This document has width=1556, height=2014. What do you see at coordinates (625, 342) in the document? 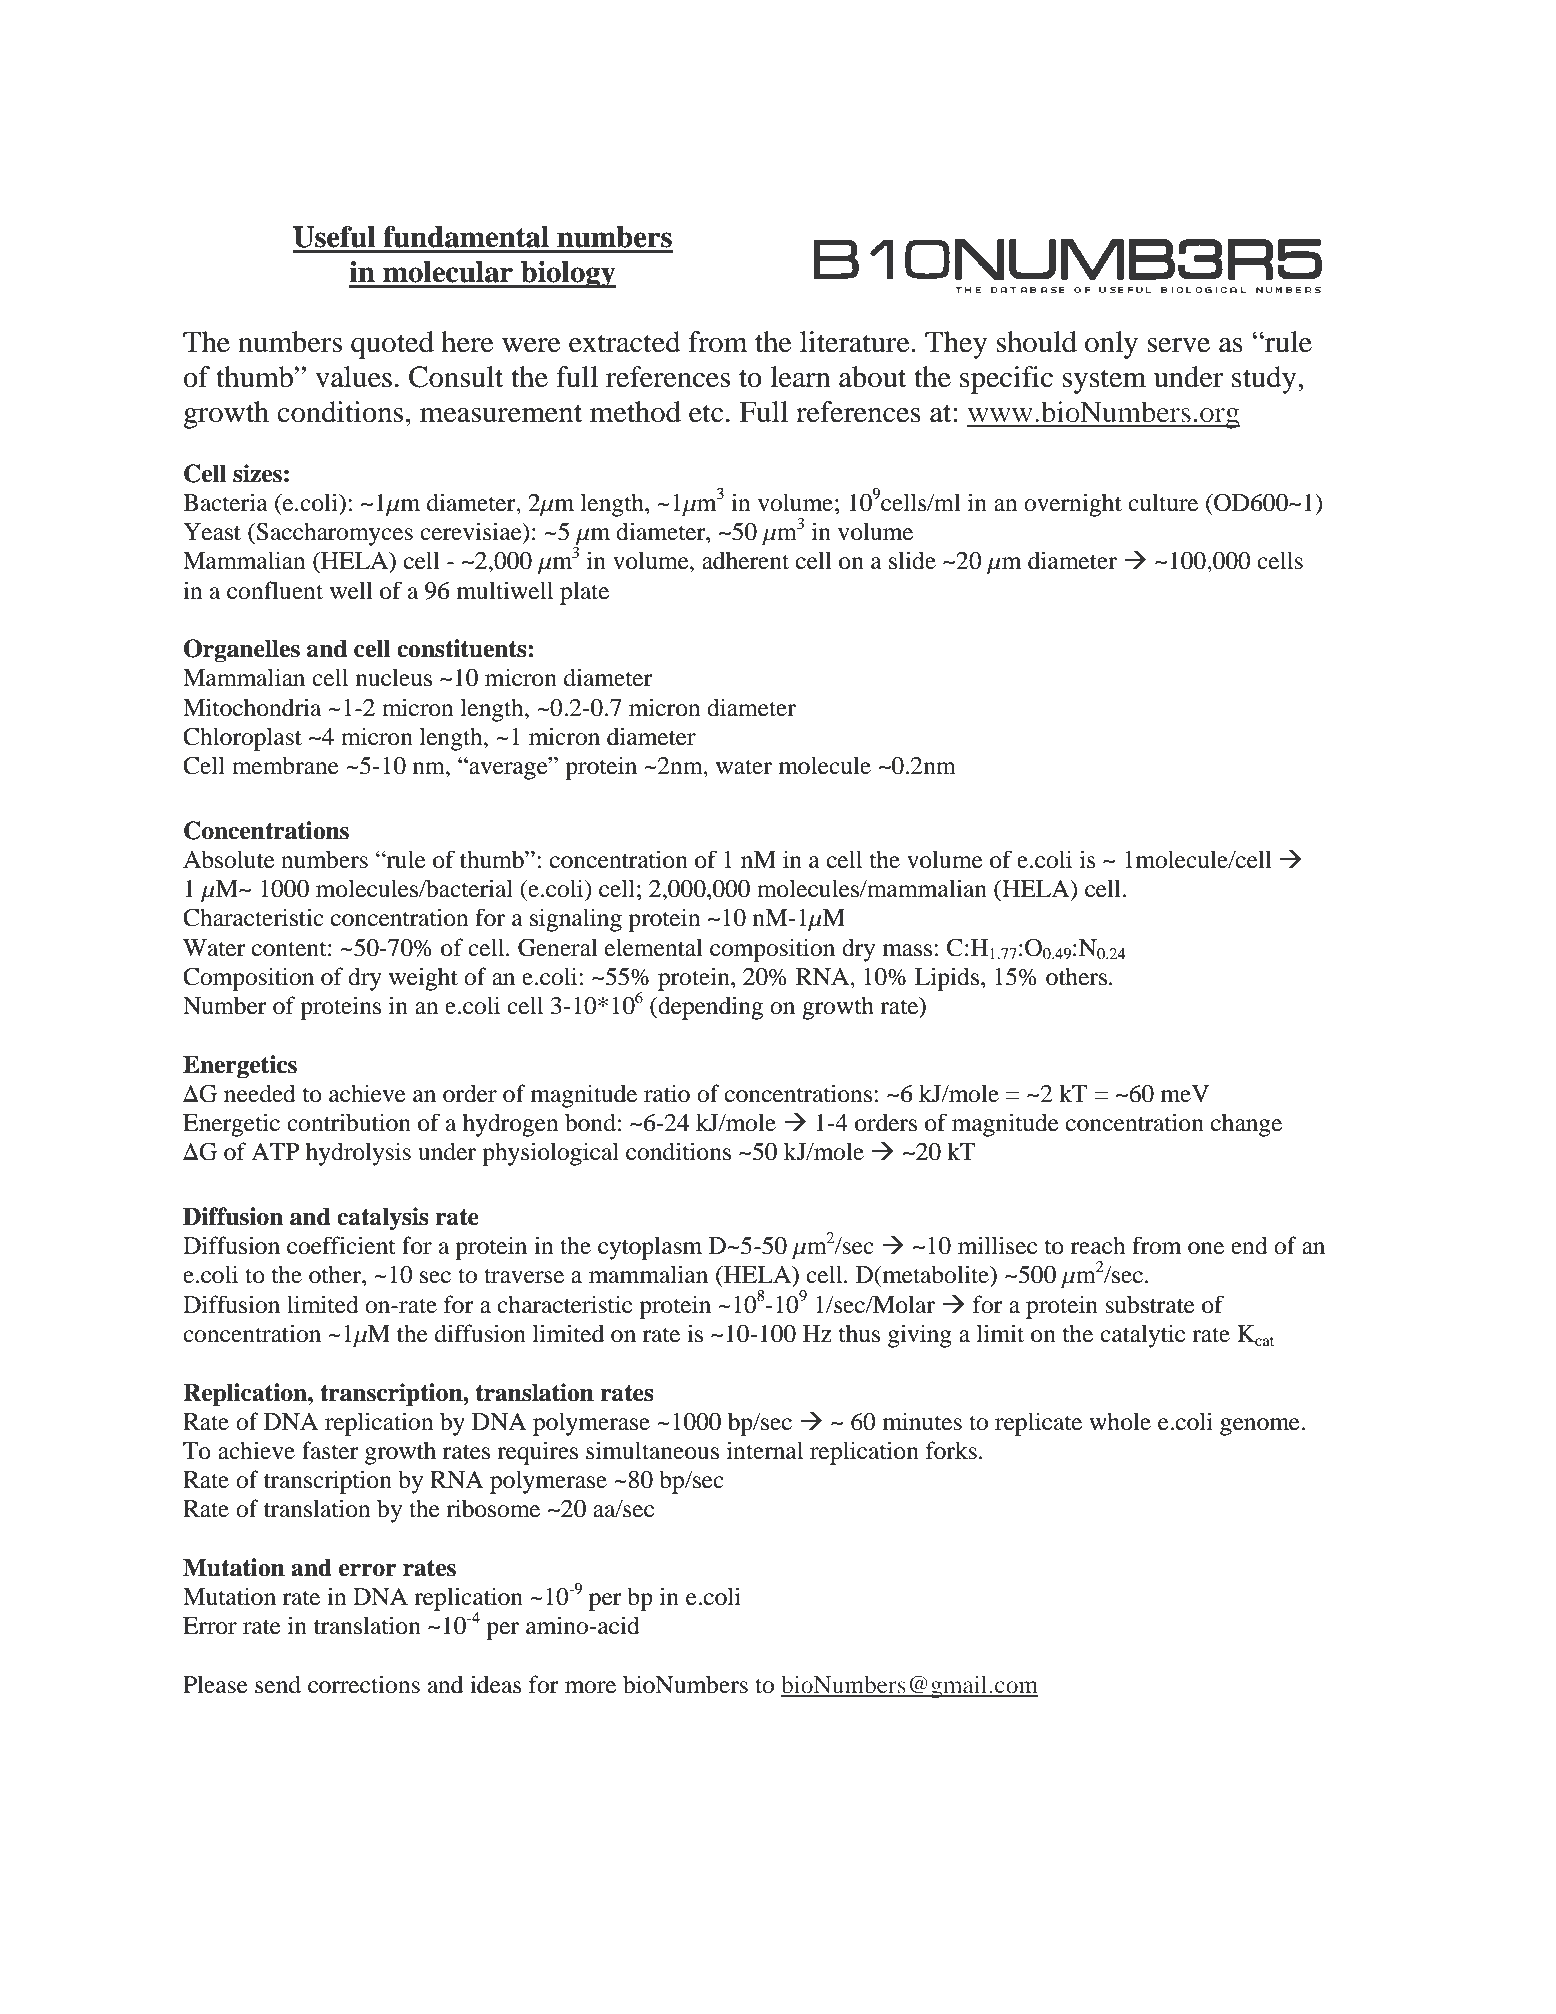
I see `extracted` at bounding box center [625, 342].
